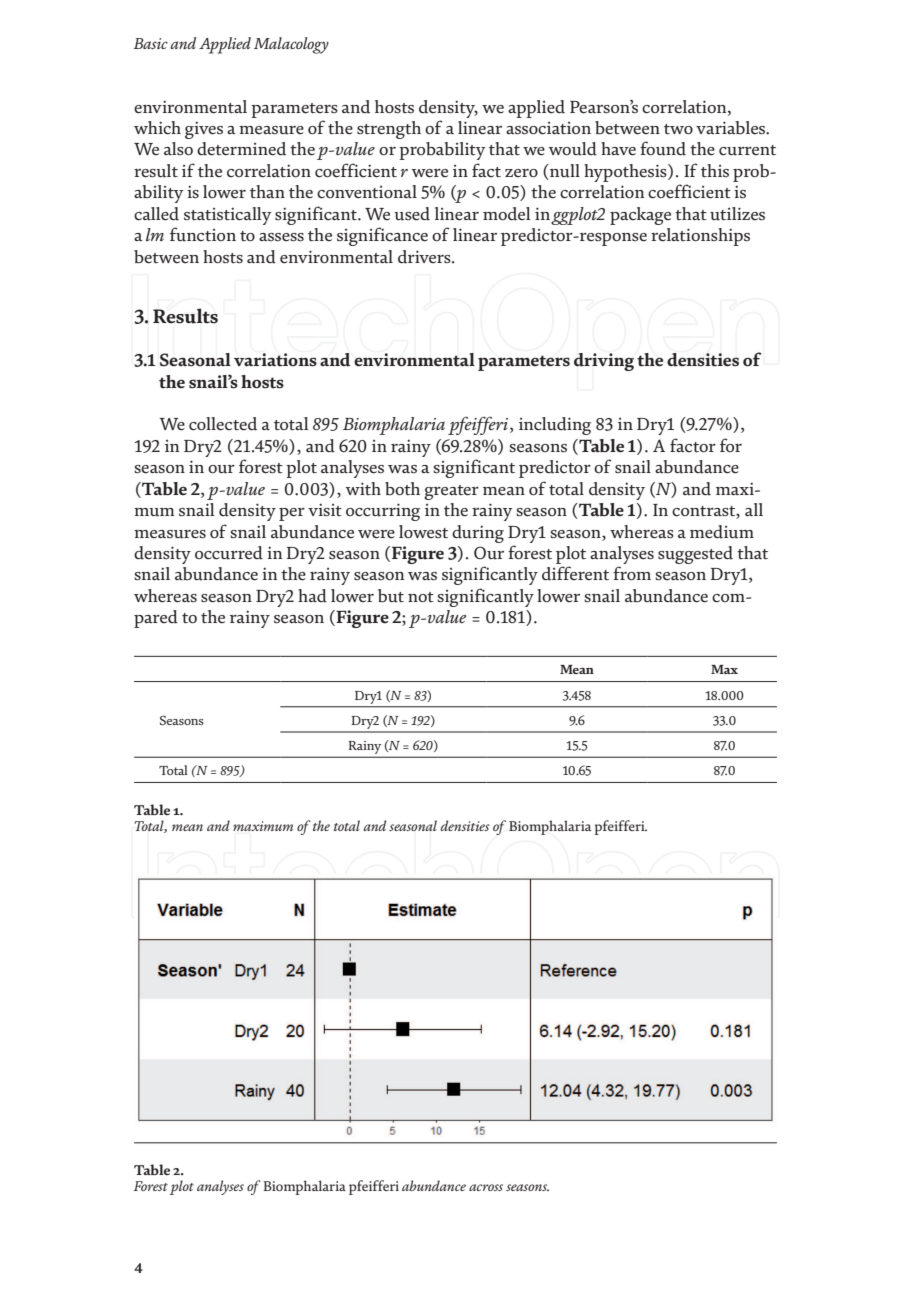 Image resolution: width=911 pixels, height=1316 pixels. Describe the element at coordinates (389, 130) in the page. I see `strength` at that location.
